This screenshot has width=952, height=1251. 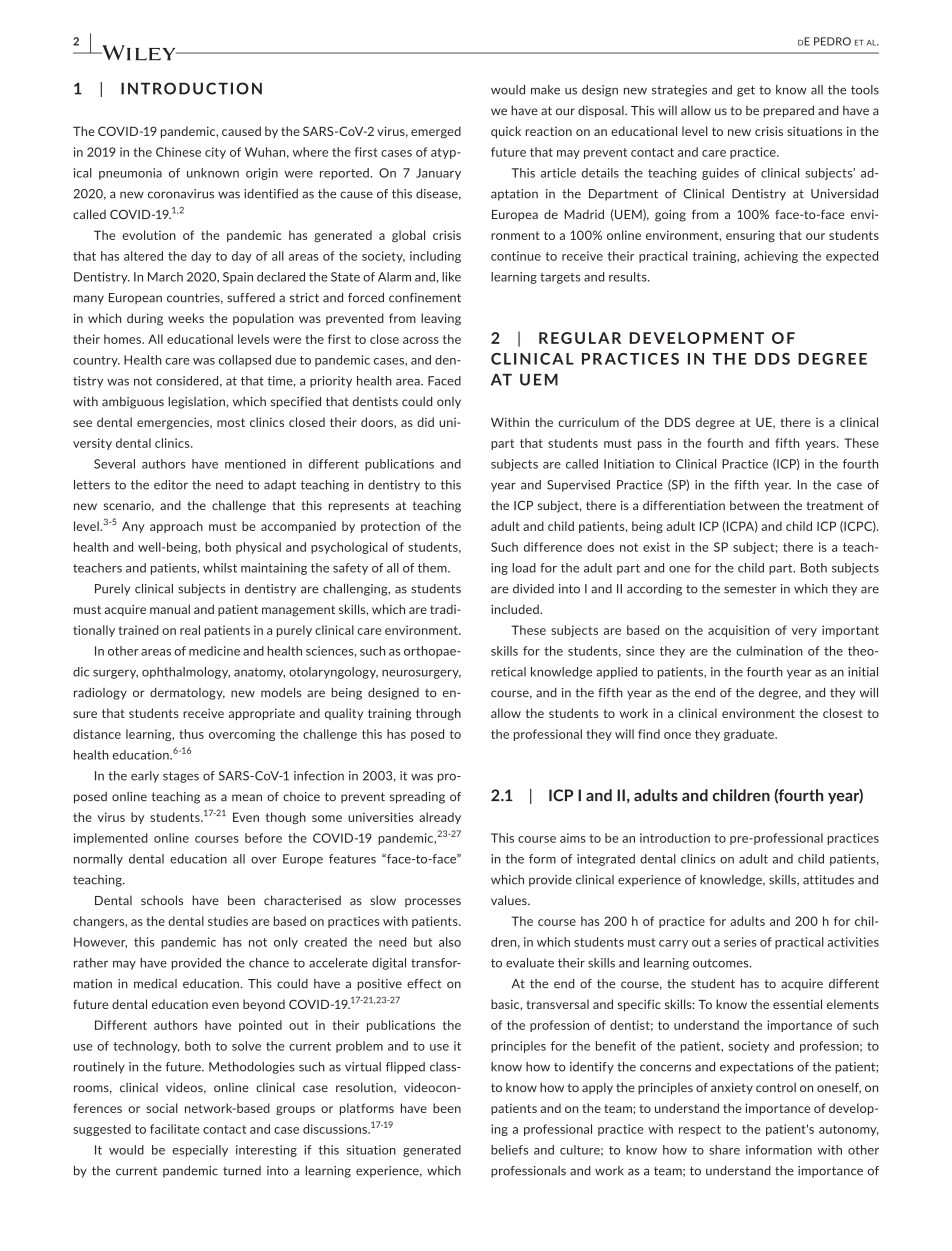 I want to click on prepared, so click(x=788, y=111).
